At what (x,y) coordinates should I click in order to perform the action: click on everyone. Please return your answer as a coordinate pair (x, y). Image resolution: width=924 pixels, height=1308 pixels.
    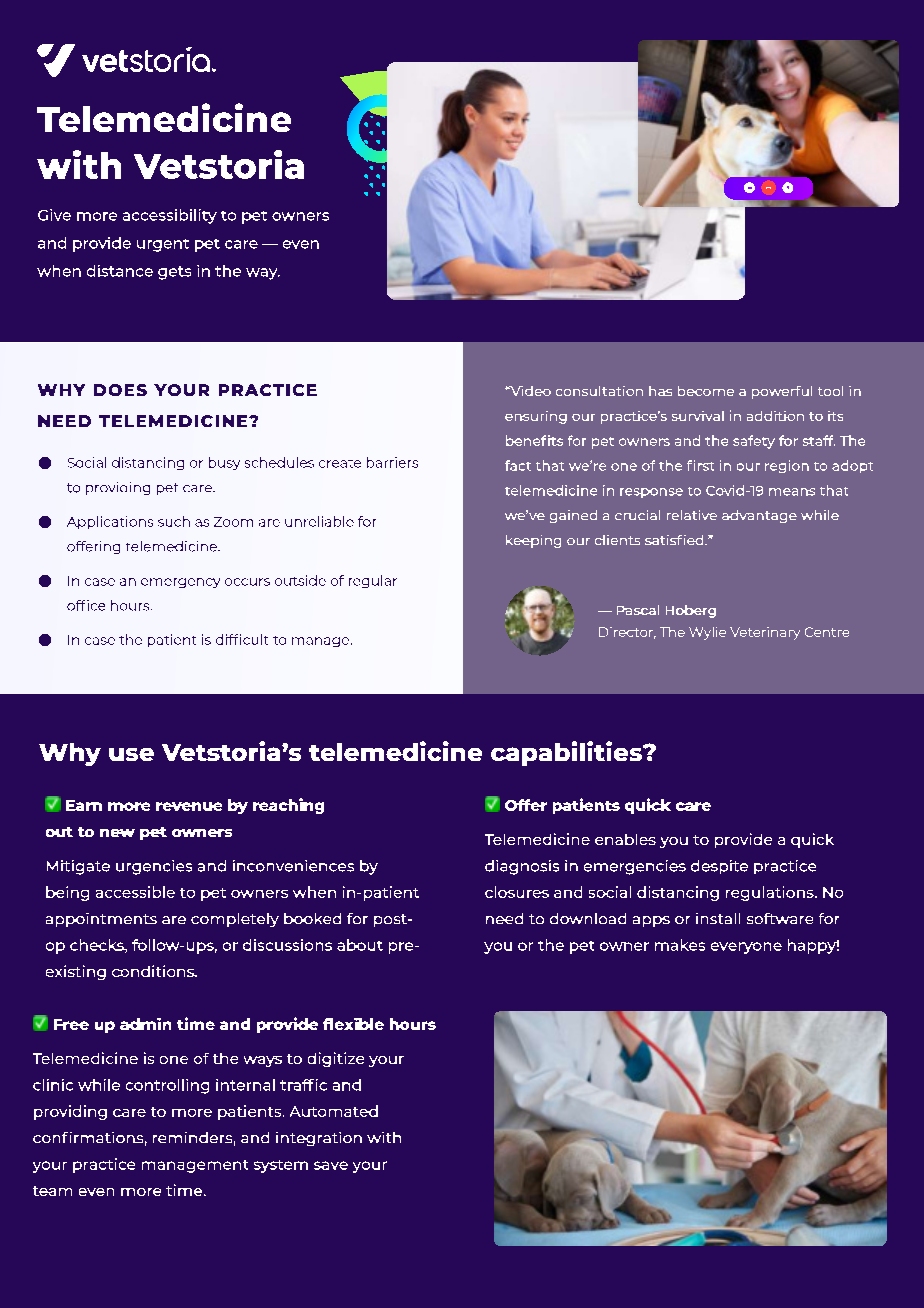
    Looking at the image, I should click on (746, 948).
